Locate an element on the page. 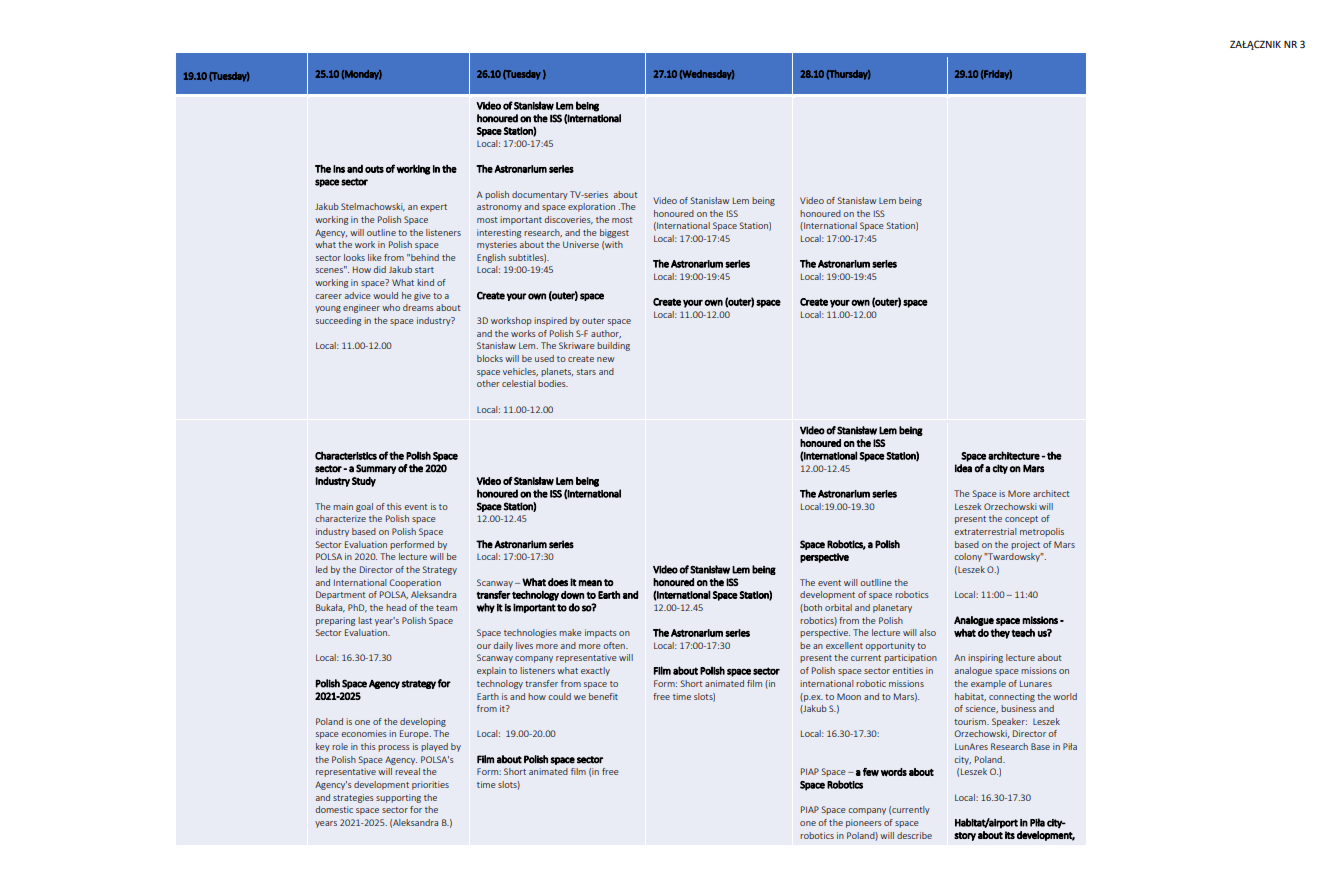  idea is located at coordinates (963, 468).
